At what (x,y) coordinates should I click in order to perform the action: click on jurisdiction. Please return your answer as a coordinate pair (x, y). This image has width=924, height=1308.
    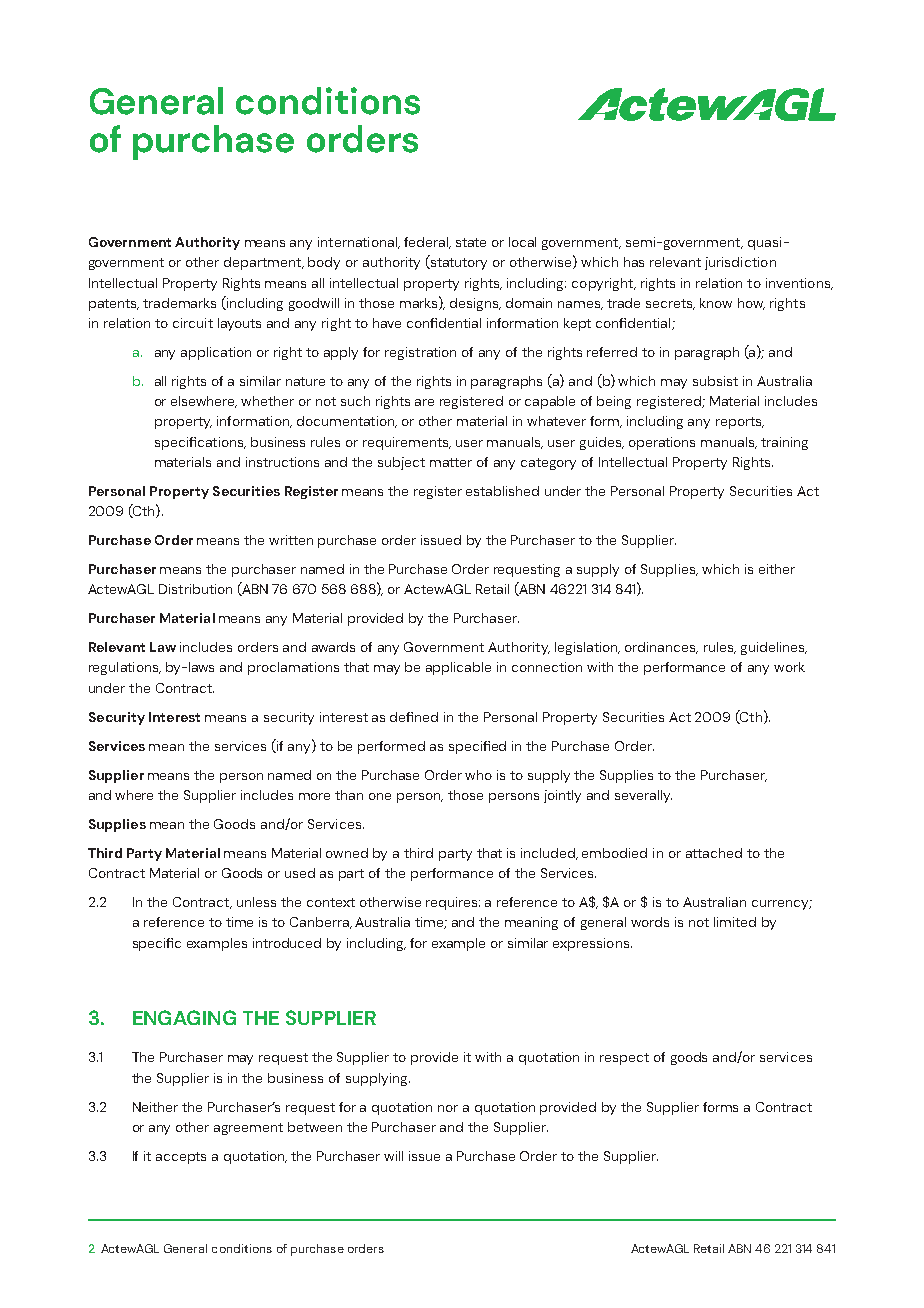
    Looking at the image, I should click on (740, 263).
